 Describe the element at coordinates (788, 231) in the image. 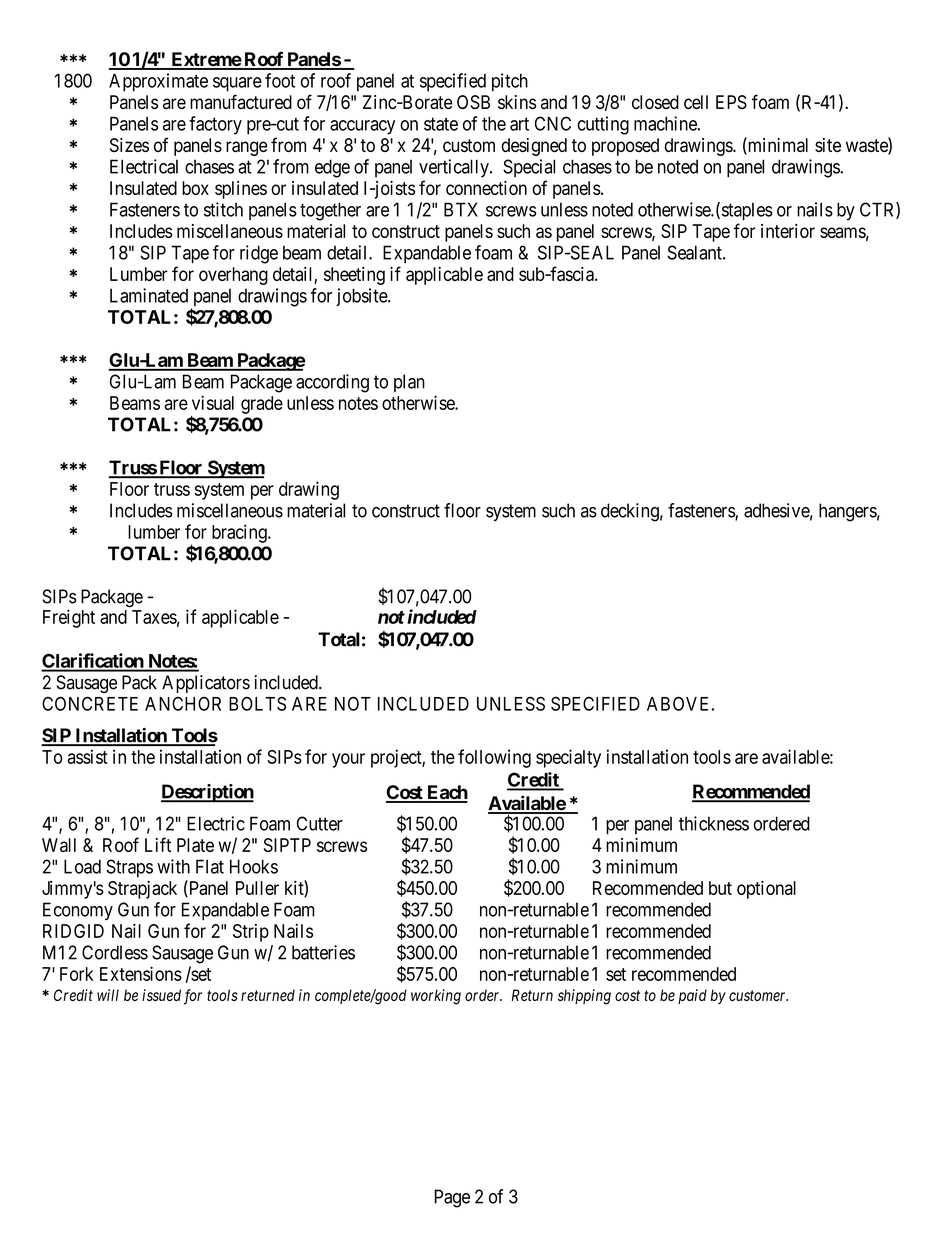

I see `interior` at that location.
